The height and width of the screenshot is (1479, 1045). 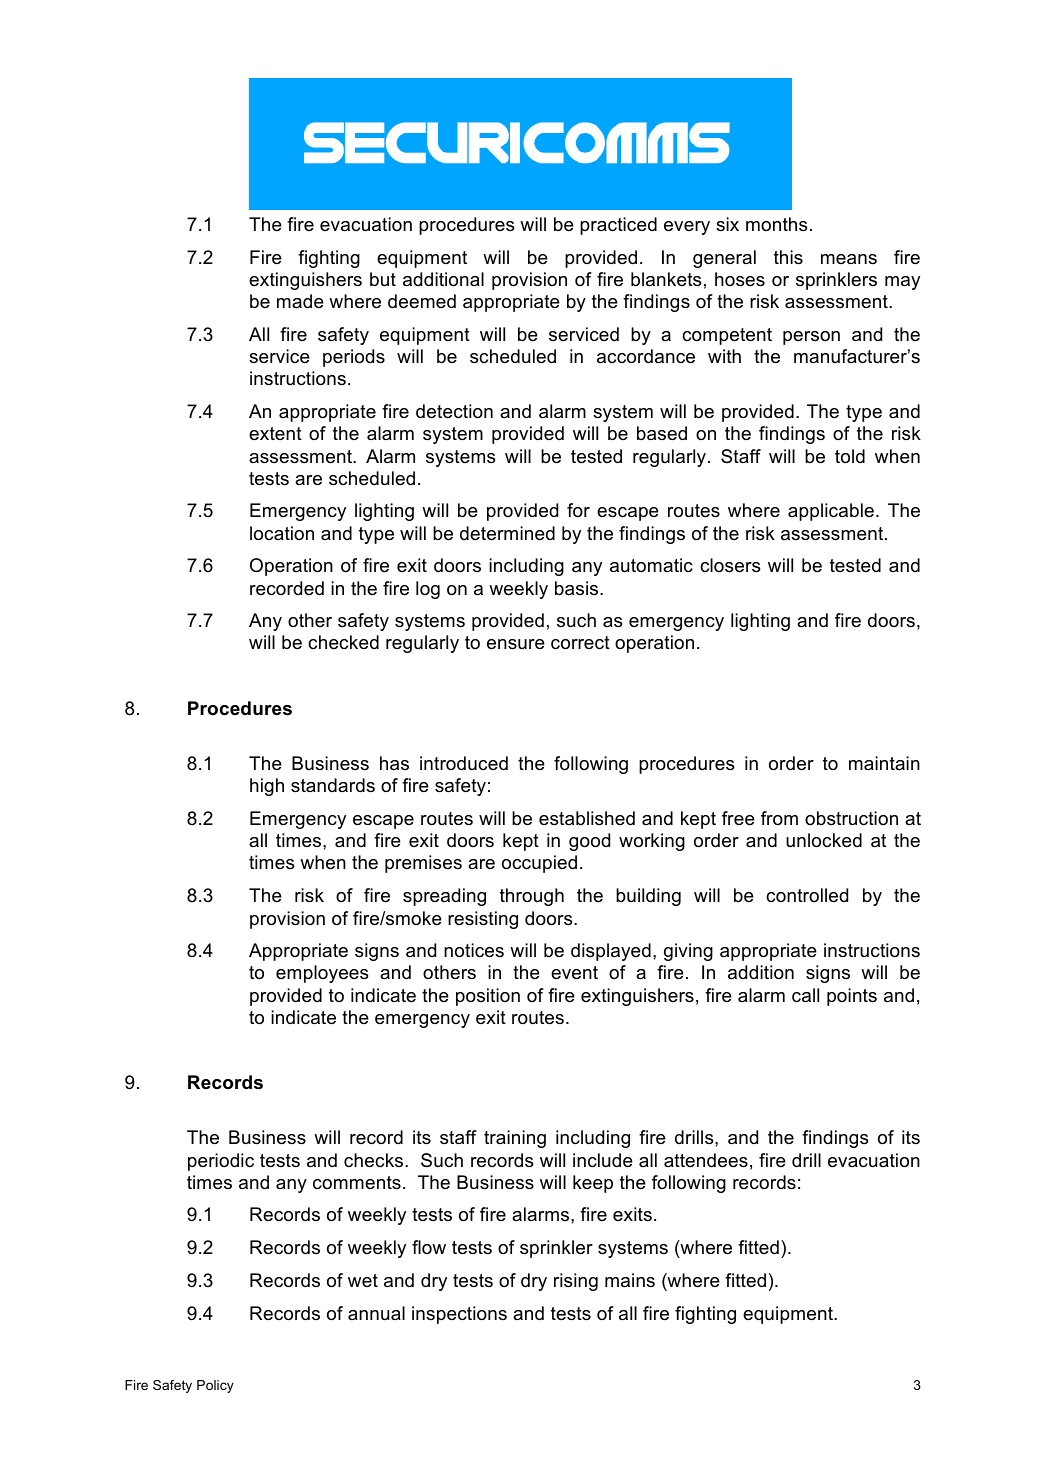 I want to click on means, so click(x=849, y=259).
